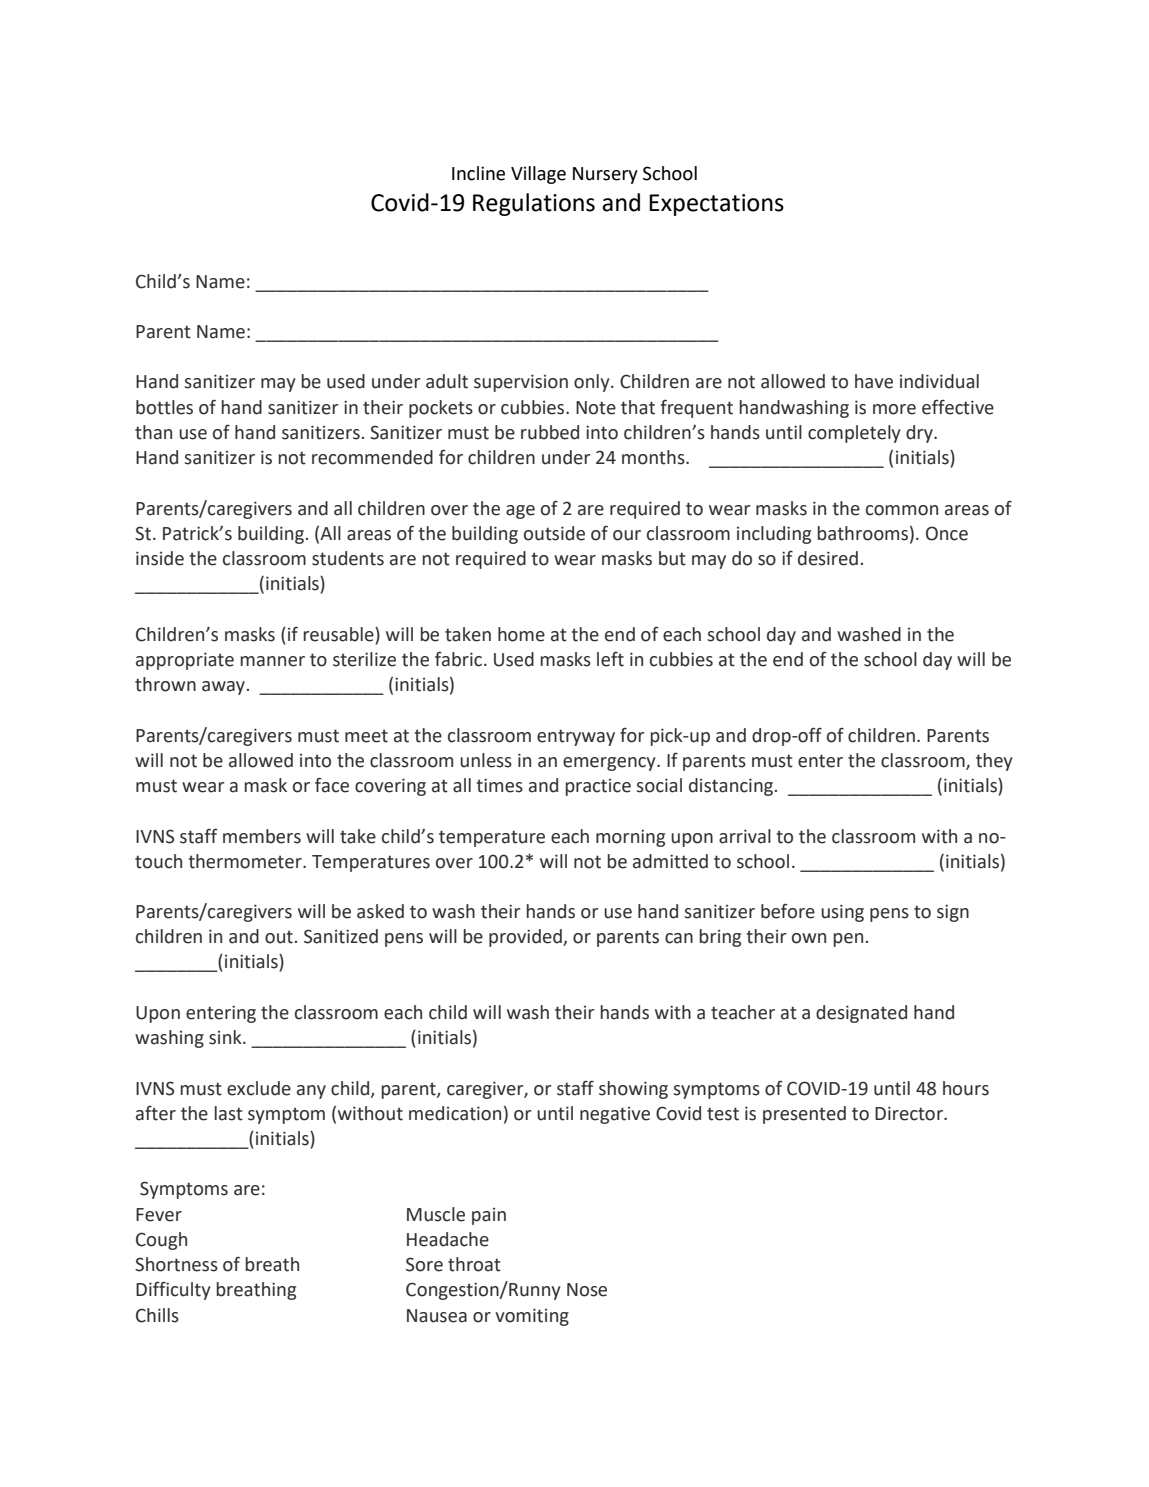  I want to click on Regulations, so click(534, 204).
